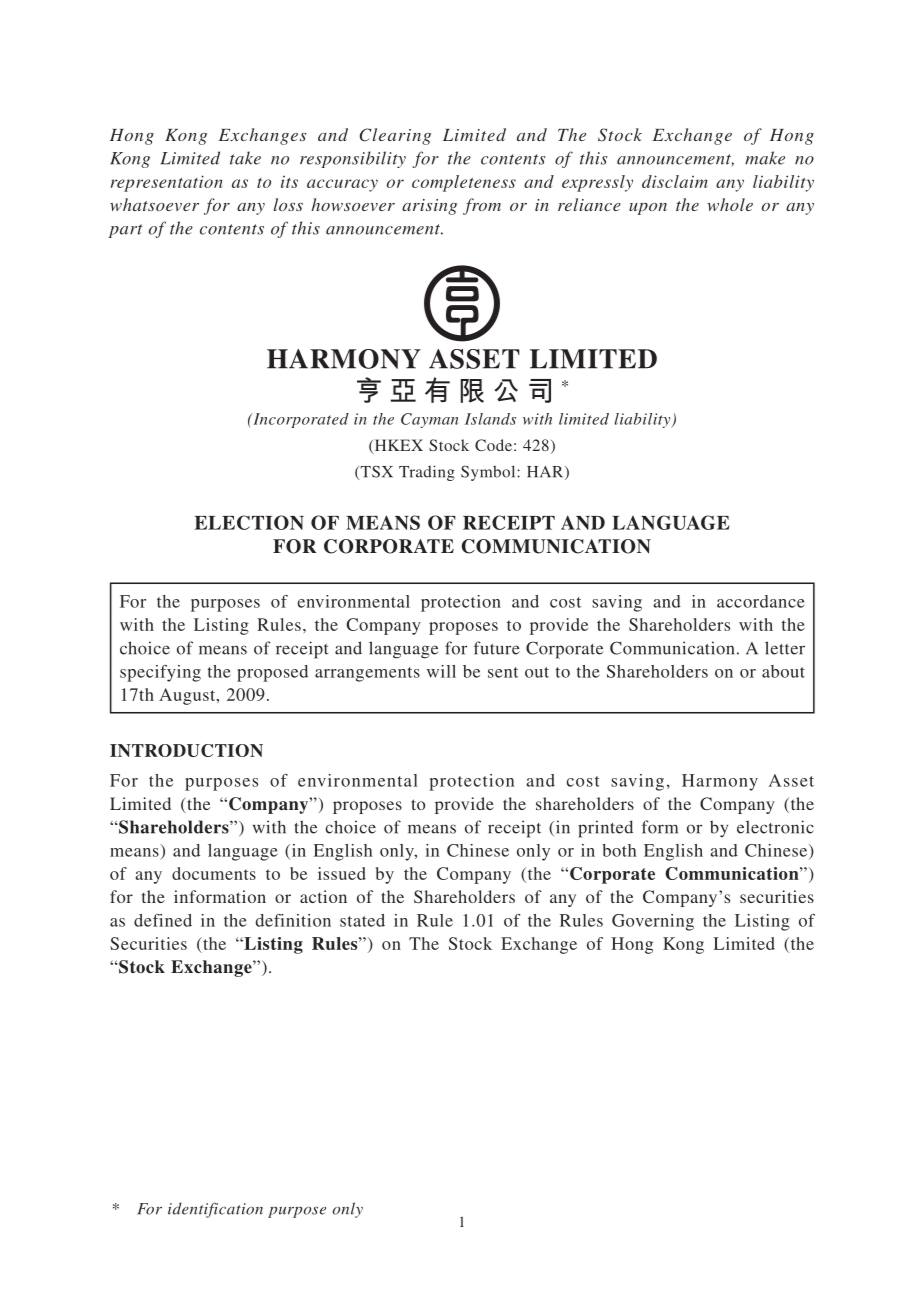 This page has height=1308, width=924. I want to click on stated, so click(362, 920).
